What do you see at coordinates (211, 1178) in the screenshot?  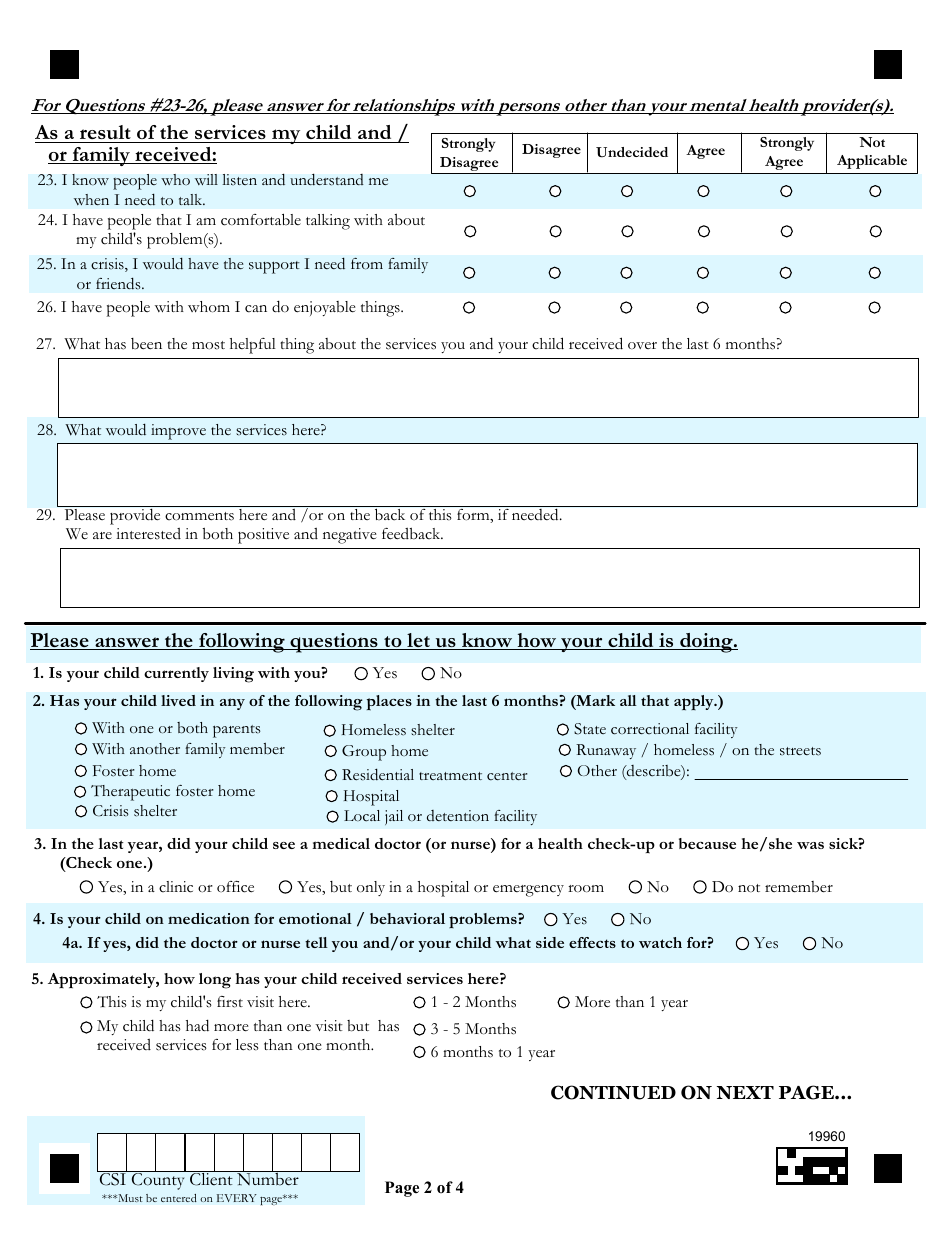 I see `Client` at bounding box center [211, 1178].
